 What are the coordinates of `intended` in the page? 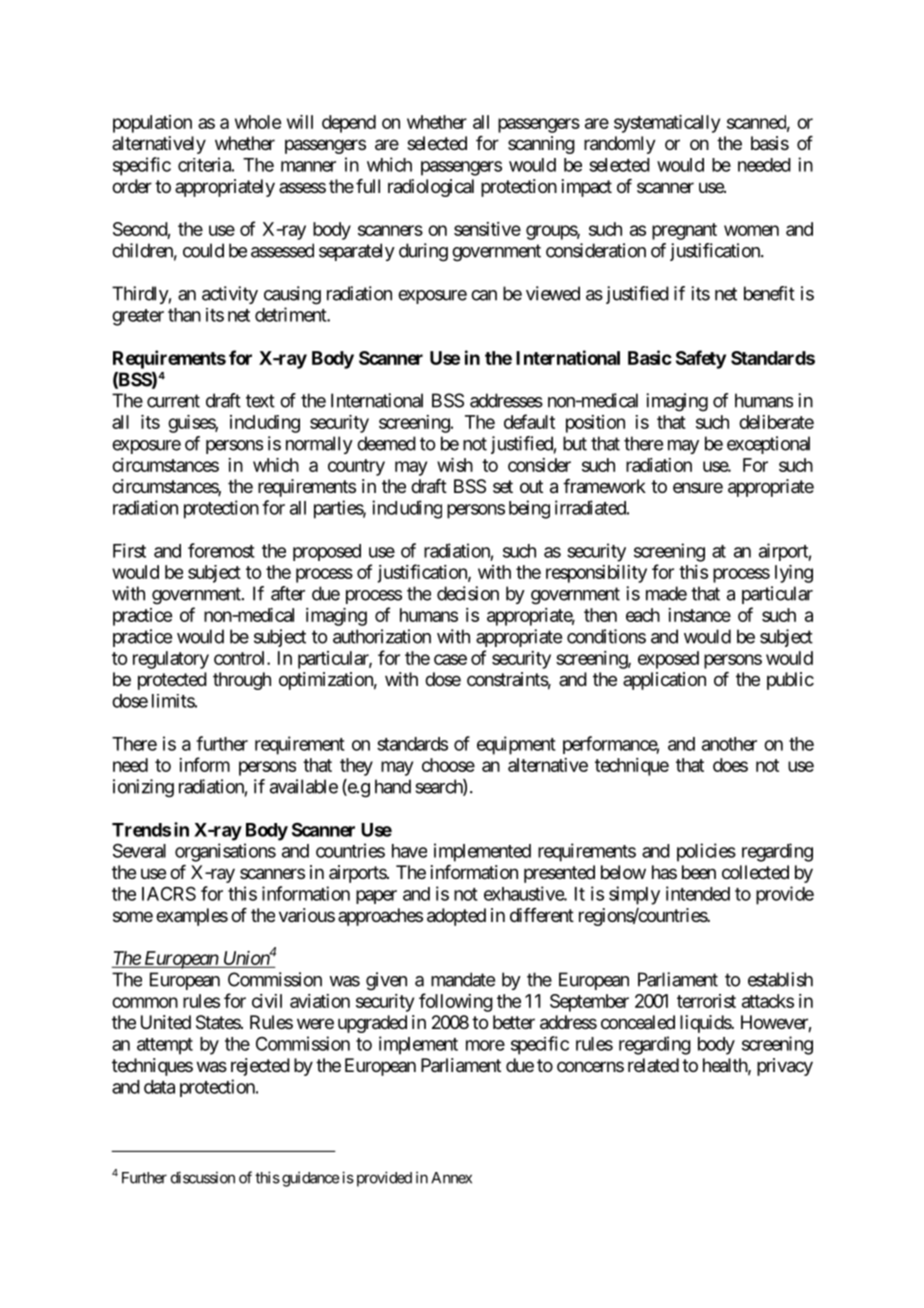 It's located at (698, 893).
